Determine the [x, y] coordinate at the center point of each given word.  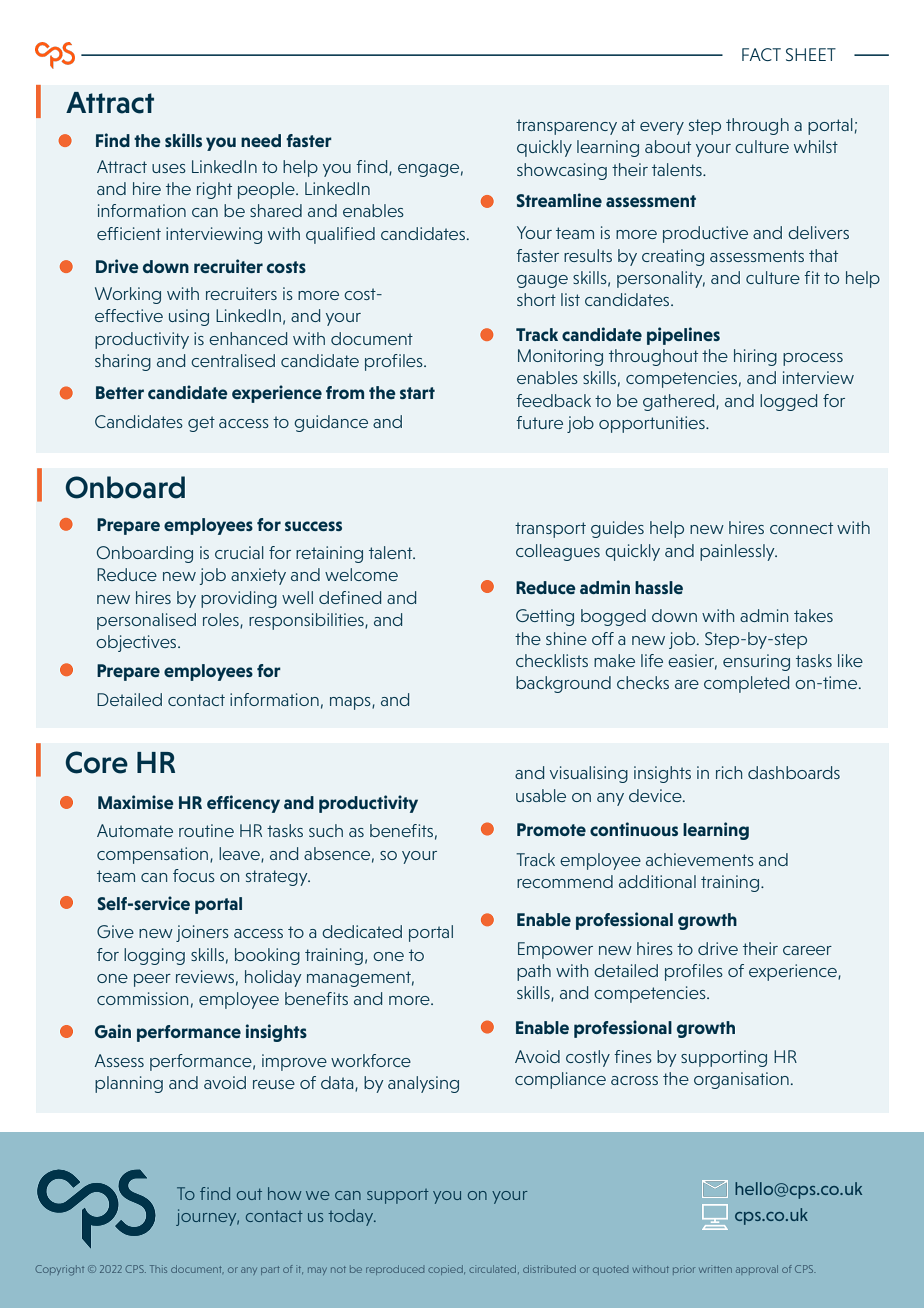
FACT [761, 54]
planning [129, 1084]
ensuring [756, 662]
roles [222, 621]
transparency [566, 127]
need [261, 140]
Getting [545, 617]
